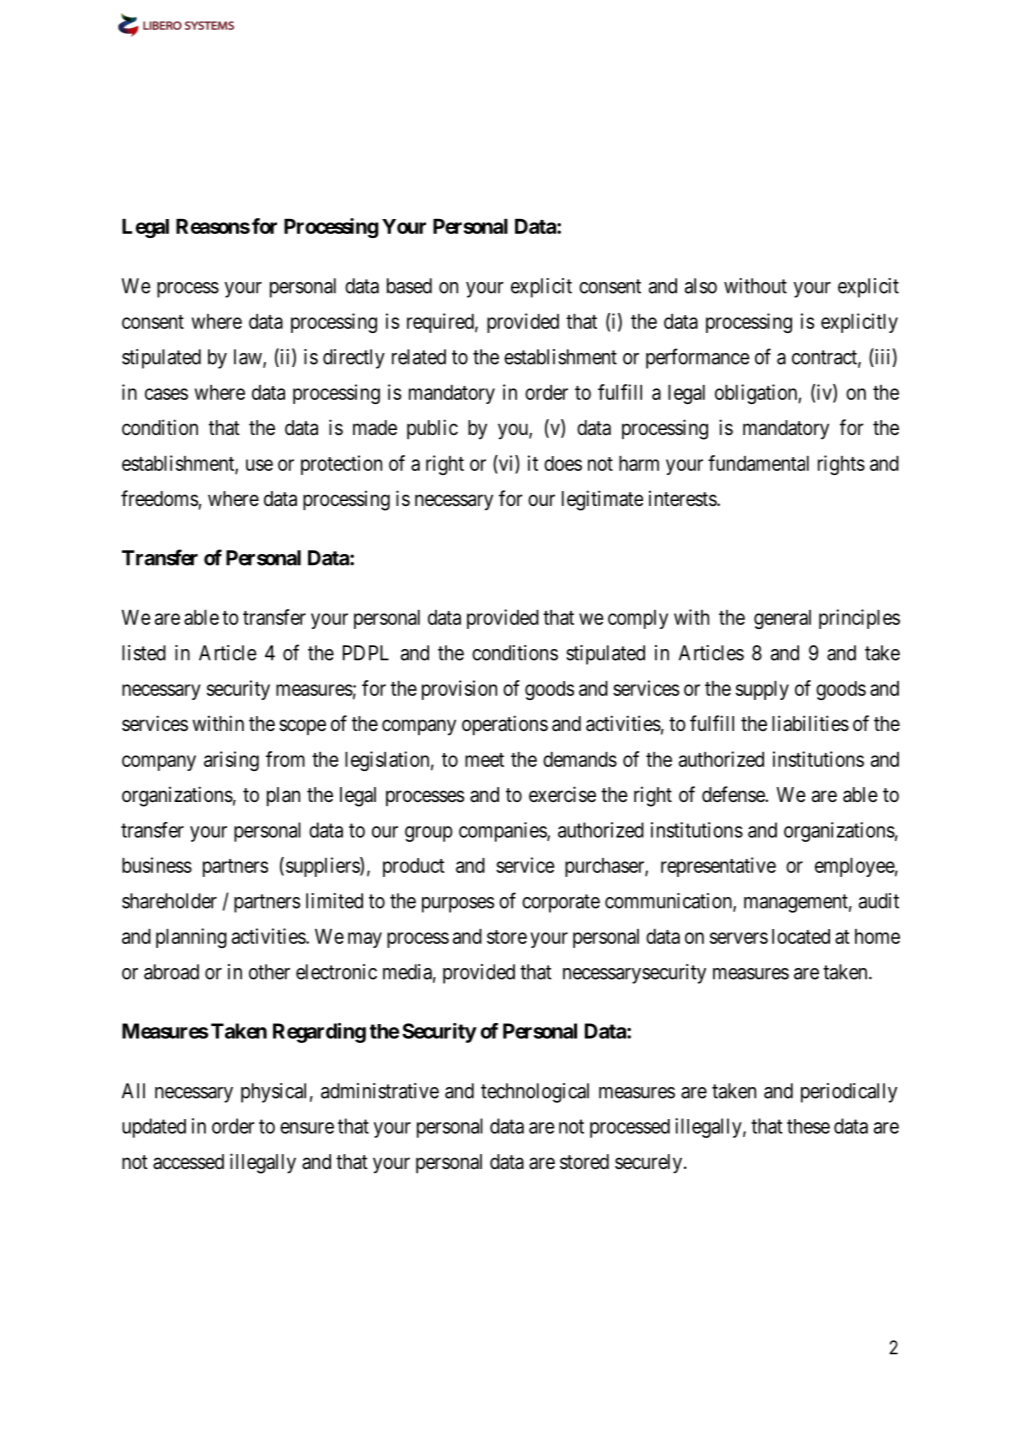  Describe the element at coordinates (718, 867) in the screenshot. I see `representative` at that location.
